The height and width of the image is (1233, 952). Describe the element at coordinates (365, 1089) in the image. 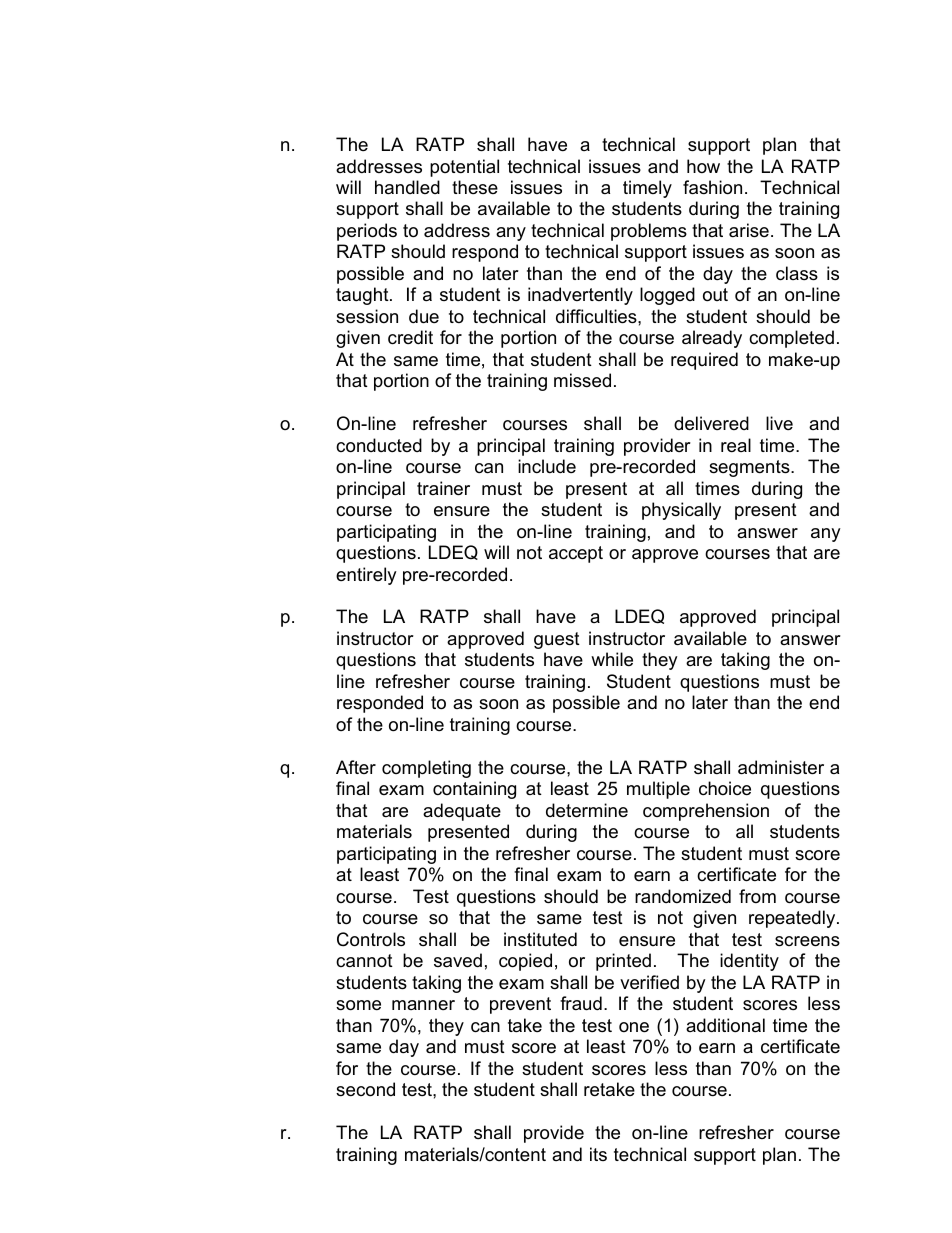

I see `second` at that location.
